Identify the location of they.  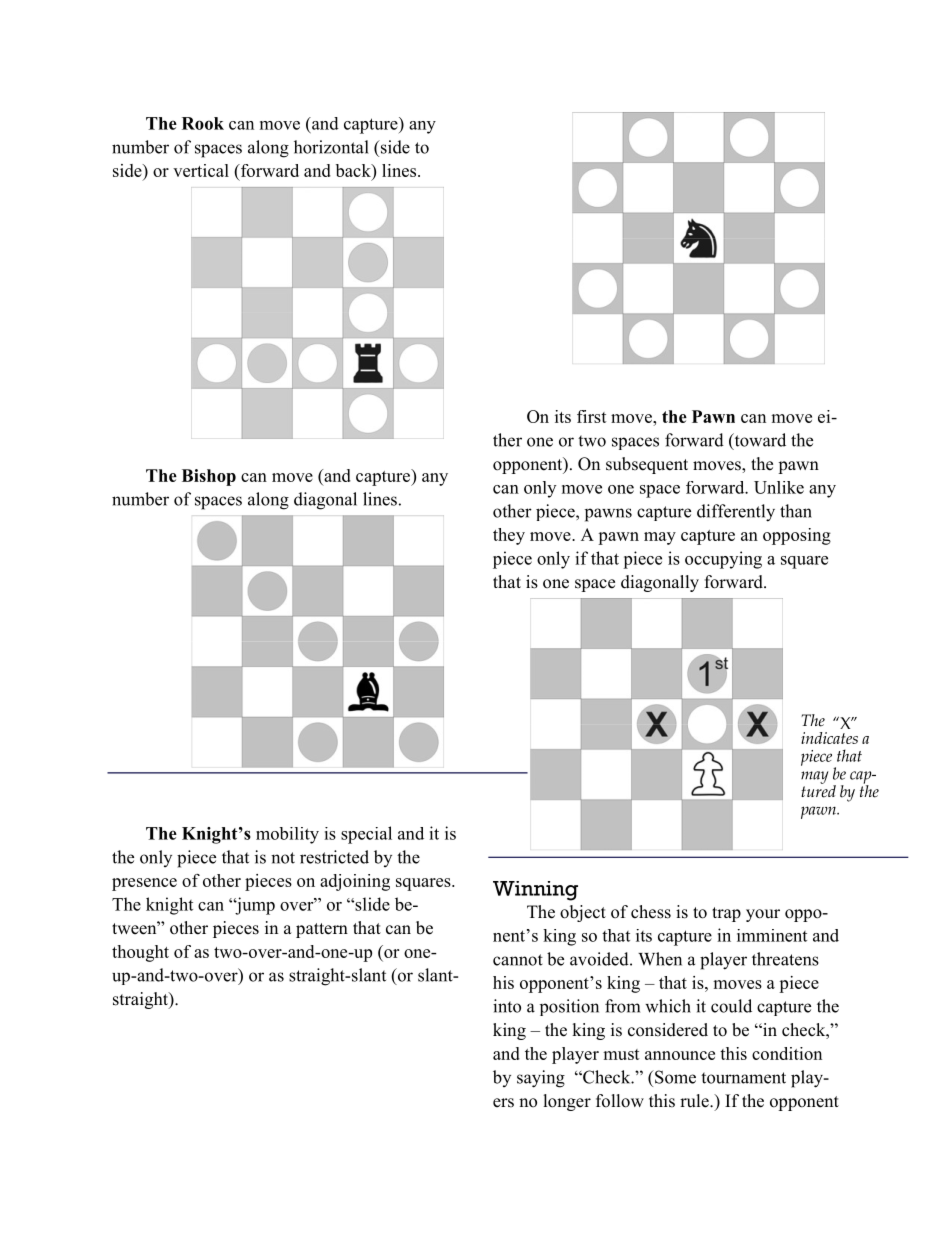
(509, 536).
